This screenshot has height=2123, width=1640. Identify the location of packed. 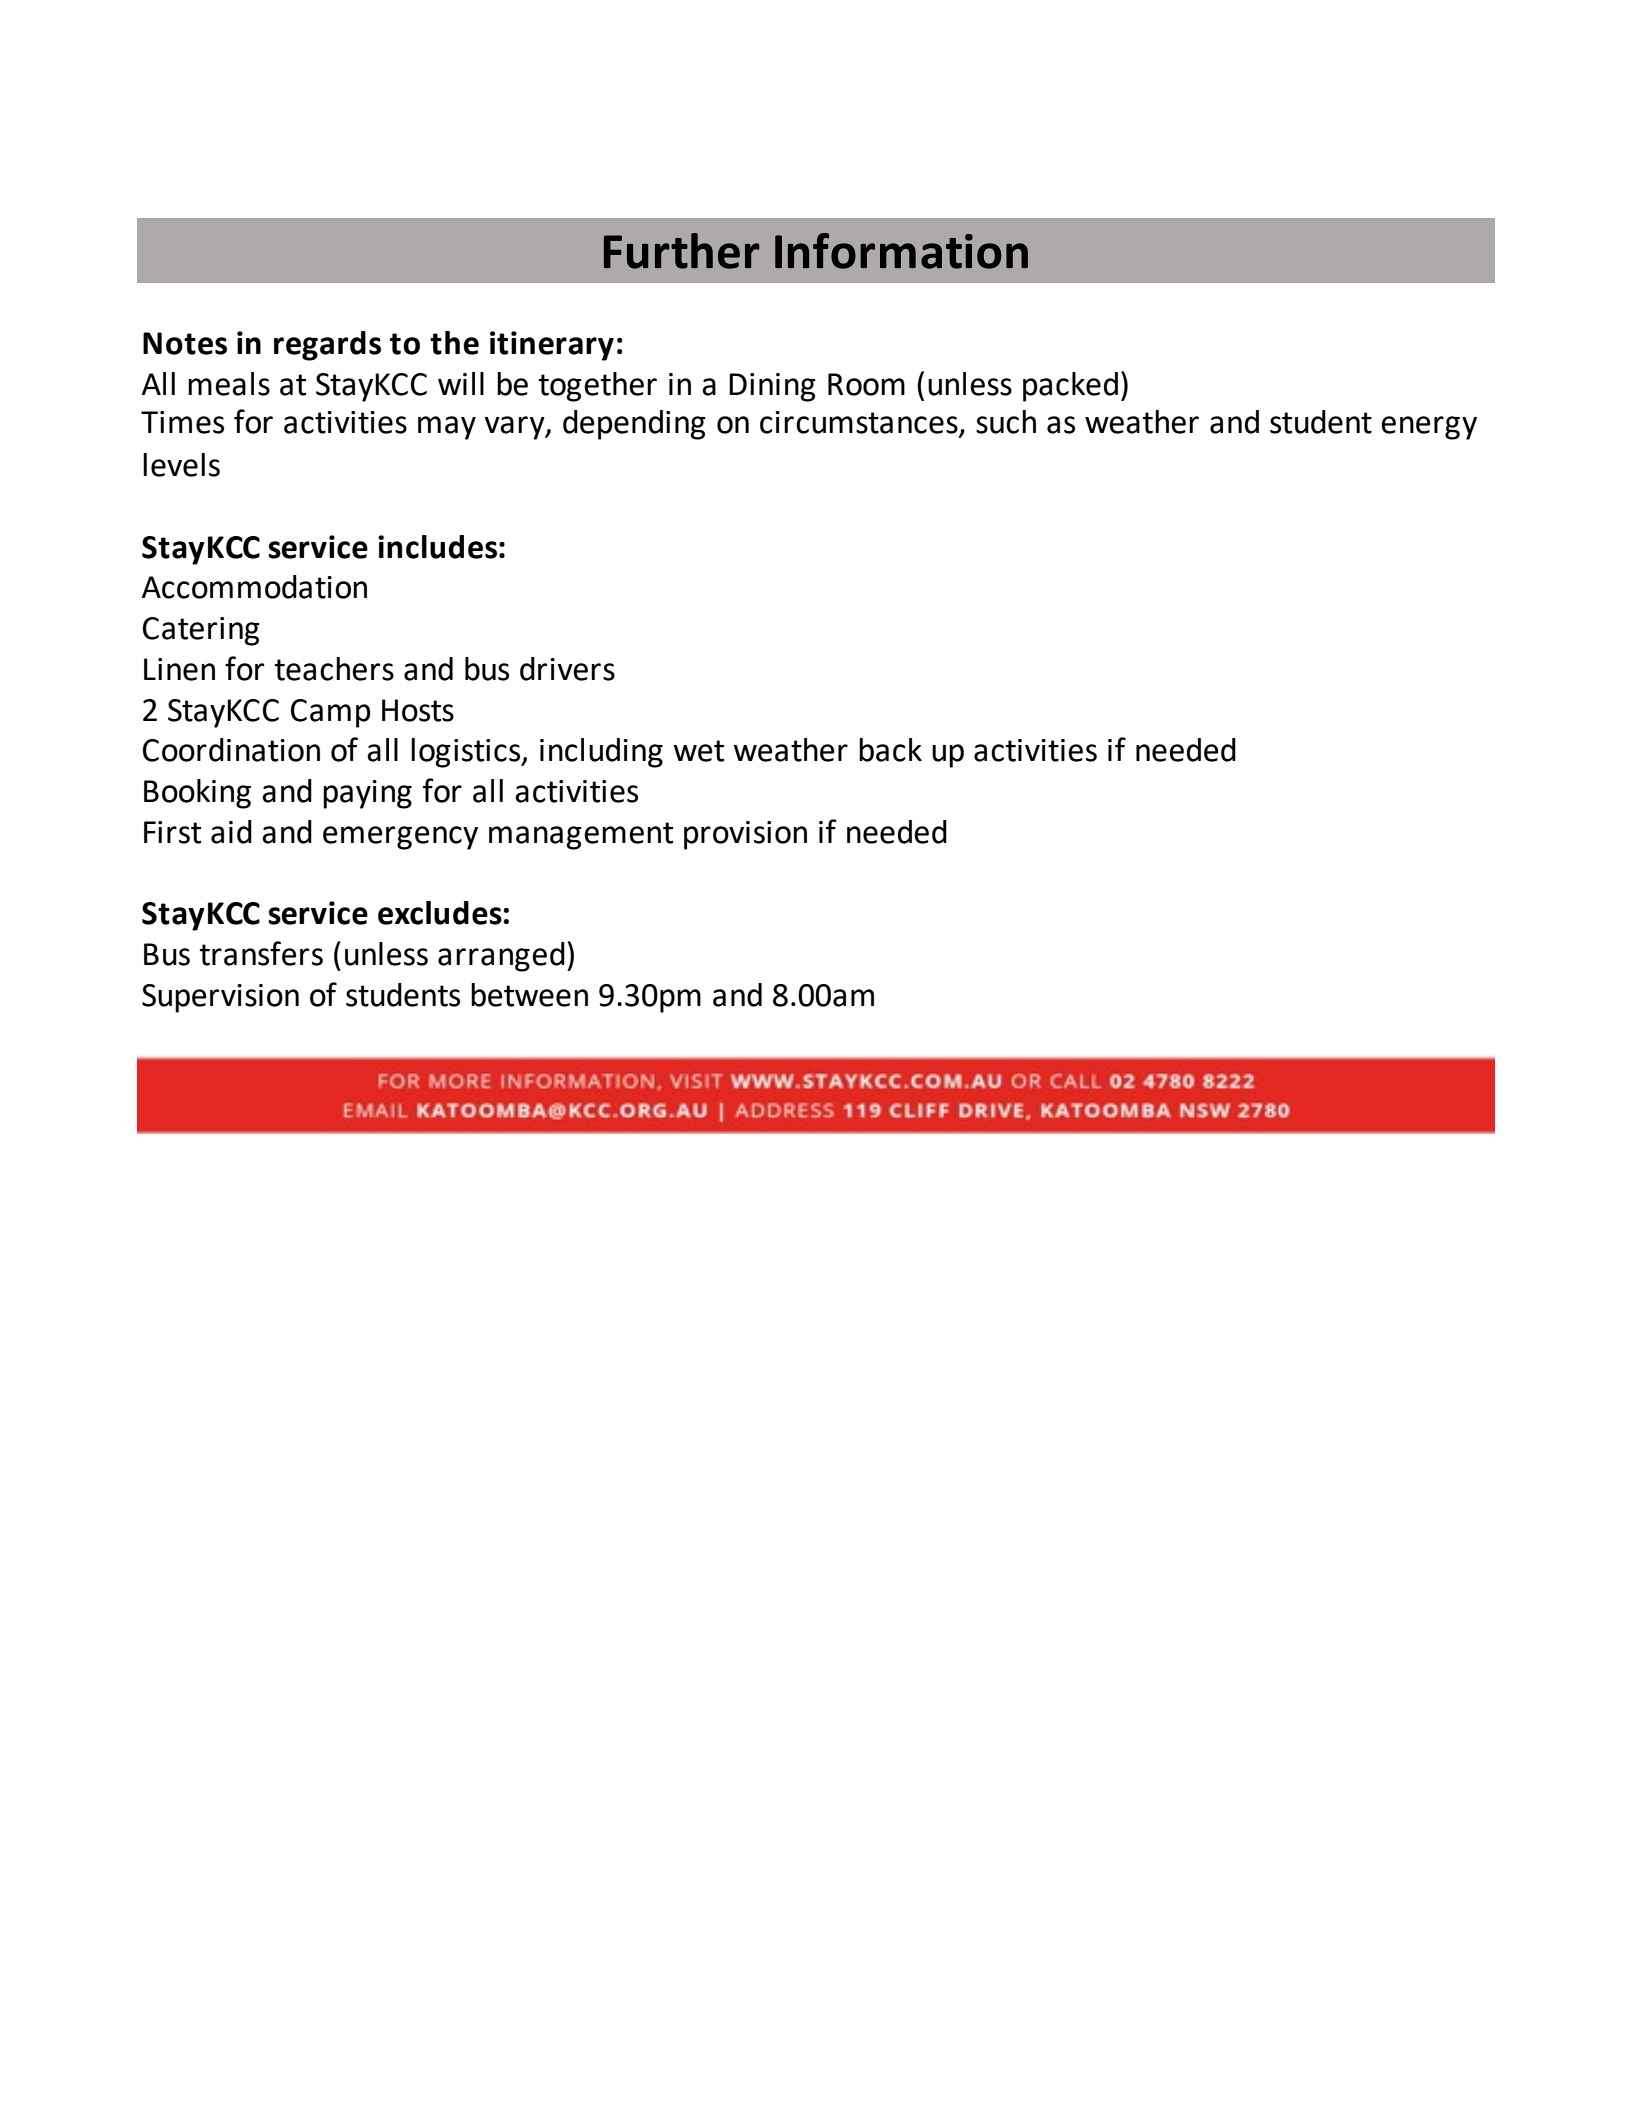
(1070, 387).
